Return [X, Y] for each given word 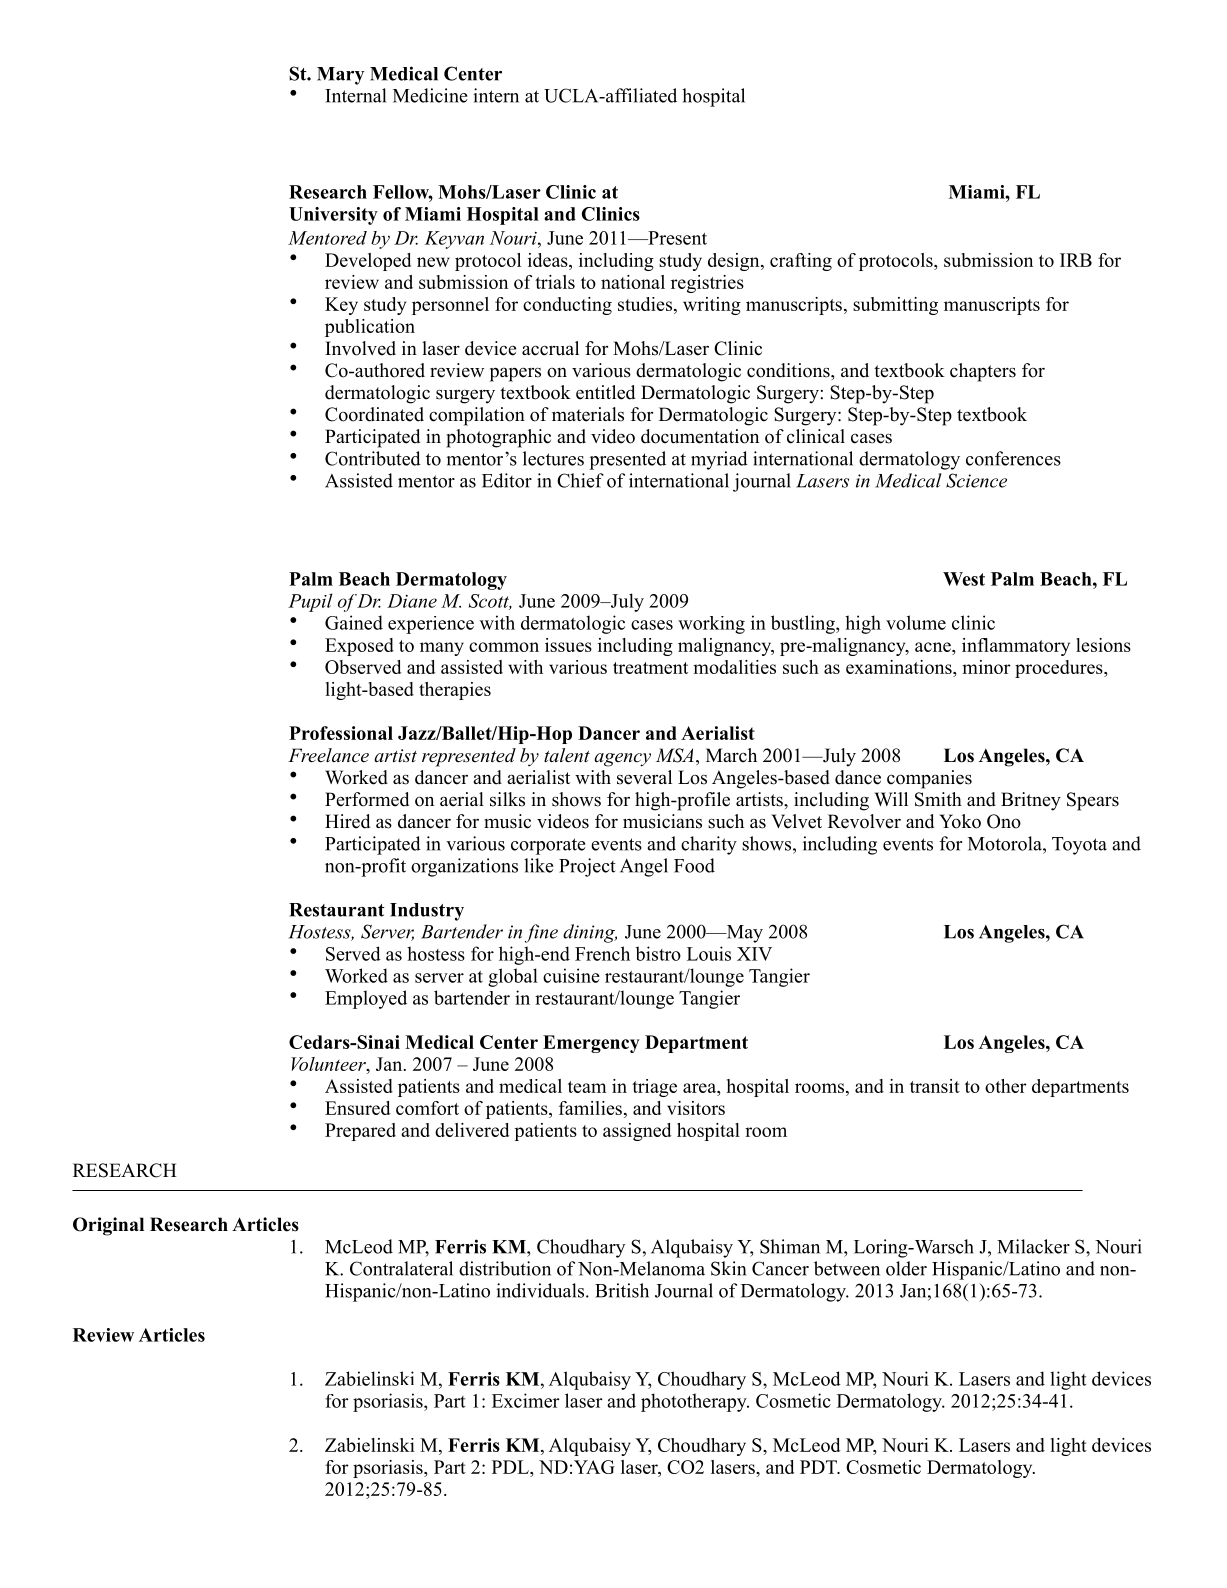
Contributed [373, 458]
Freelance [328, 755]
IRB [1076, 260]
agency [622, 760]
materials [588, 414]
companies [929, 779]
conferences [1013, 458]
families [590, 1108]
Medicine [430, 95]
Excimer [526, 1400]
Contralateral [401, 1268]
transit [935, 1086]
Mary [340, 76]
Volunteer [329, 1064]
